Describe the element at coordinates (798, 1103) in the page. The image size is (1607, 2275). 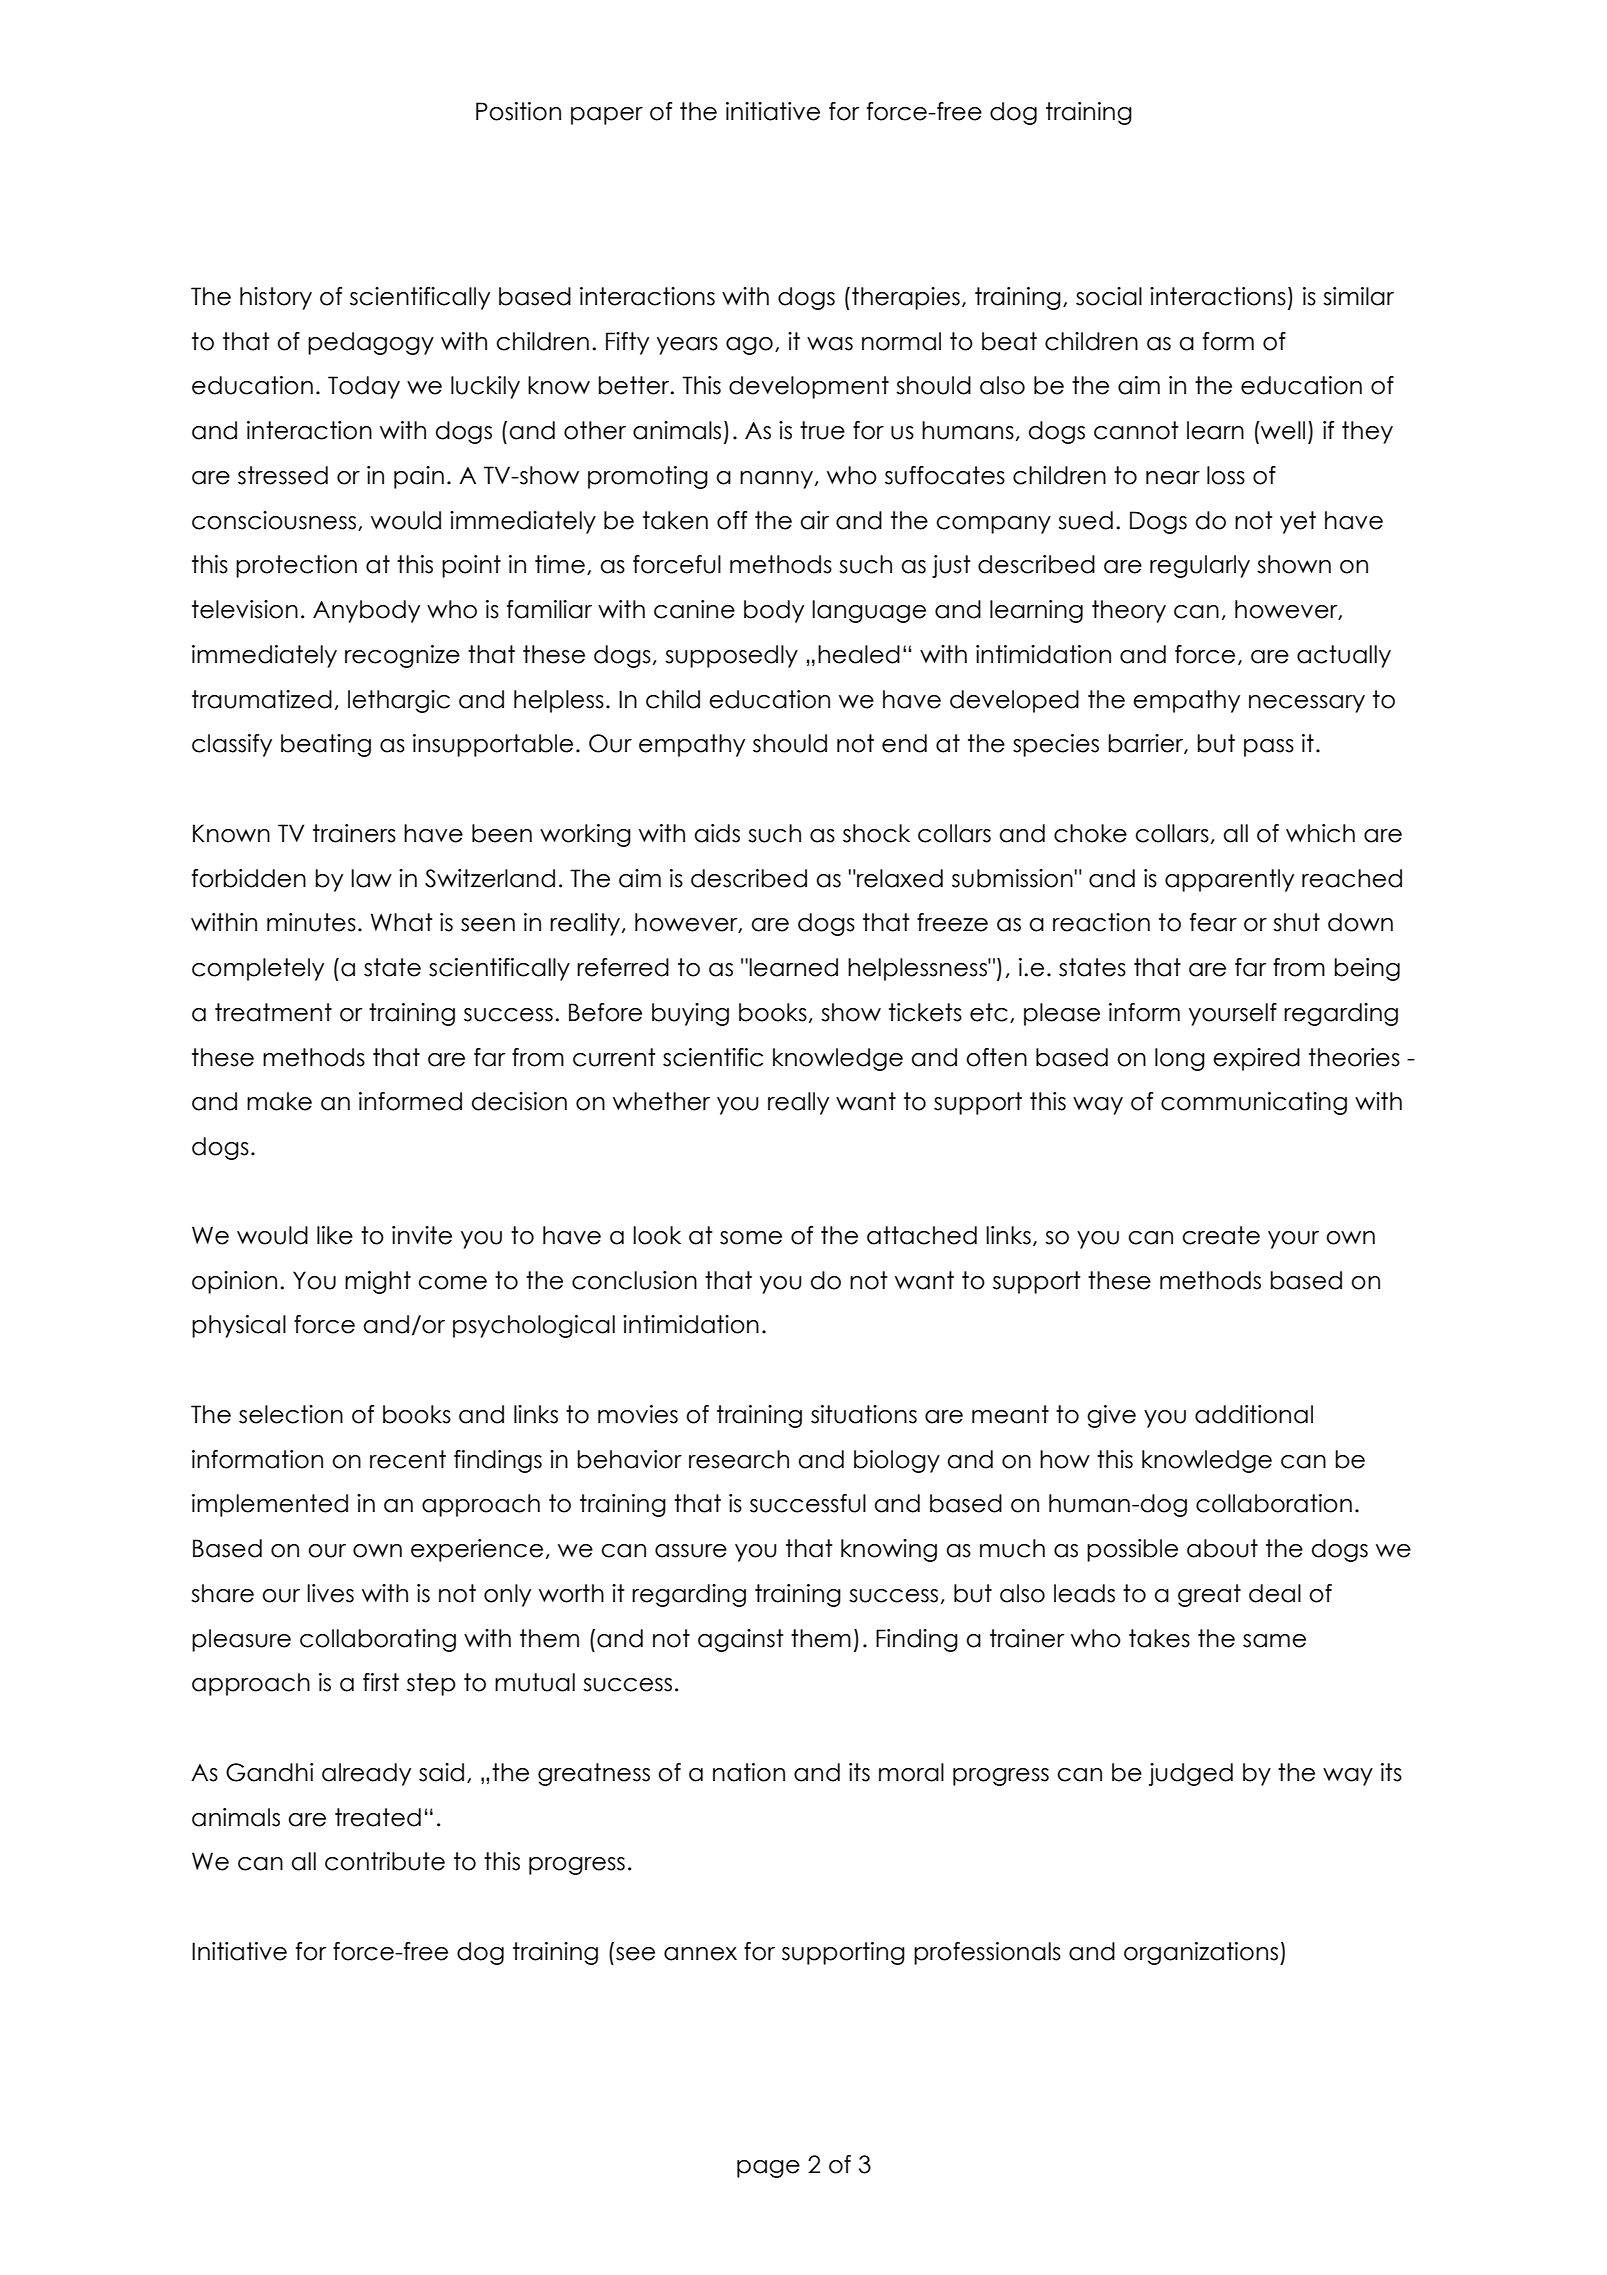
I see `really` at that location.
